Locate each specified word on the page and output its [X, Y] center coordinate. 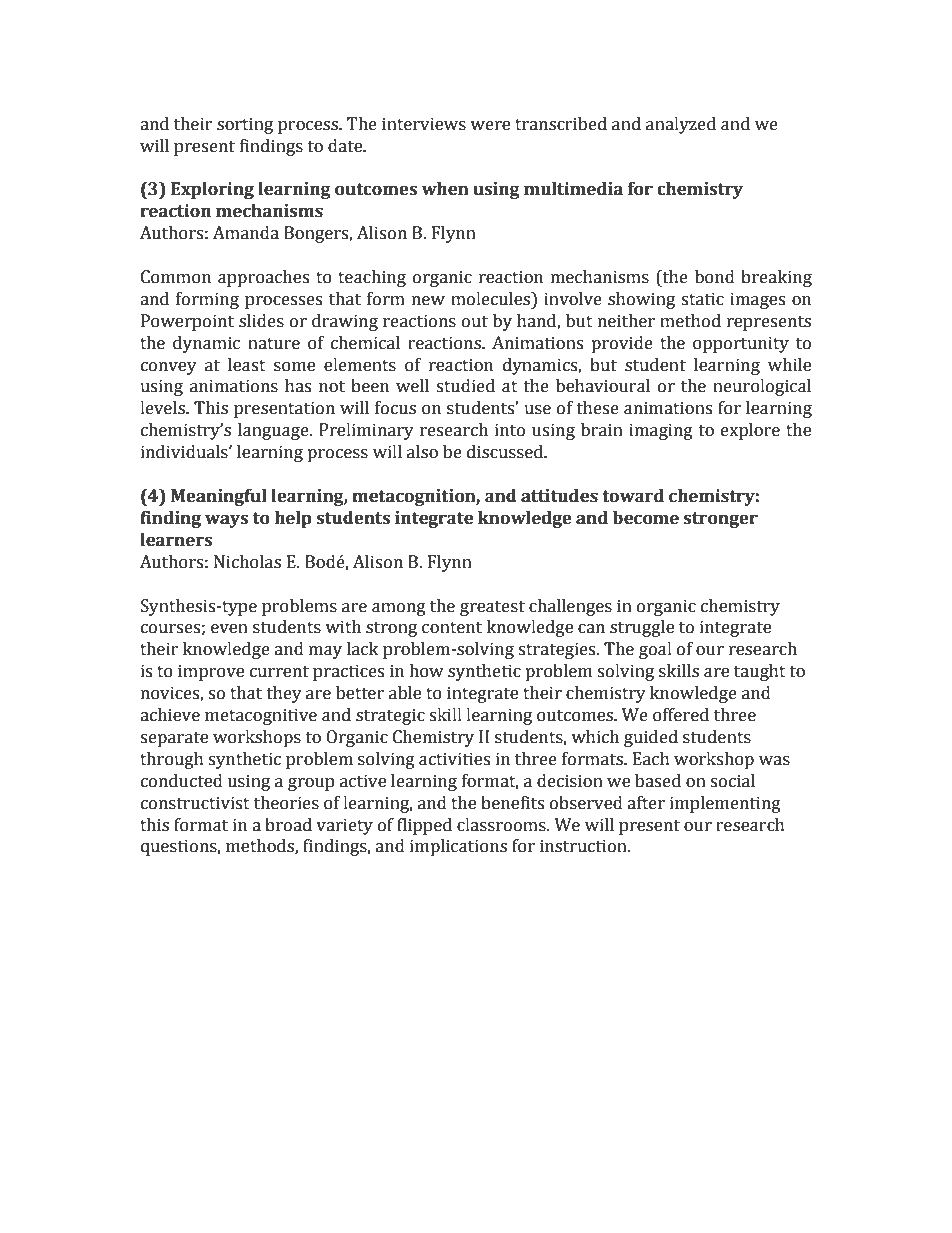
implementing [725, 804]
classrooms [502, 825]
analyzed [681, 125]
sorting [245, 125]
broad [288, 825]
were [490, 126]
